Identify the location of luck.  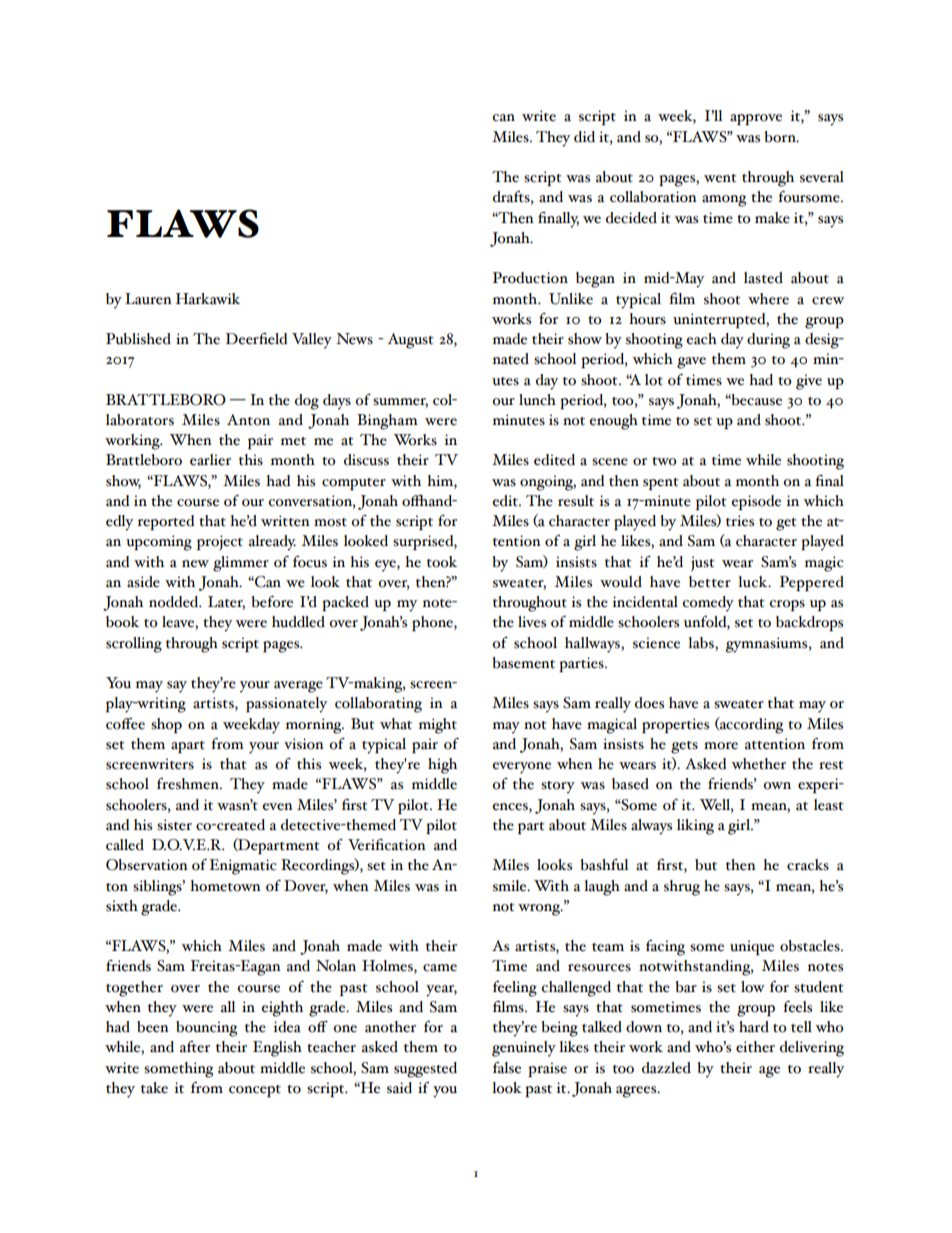
(754, 582).
